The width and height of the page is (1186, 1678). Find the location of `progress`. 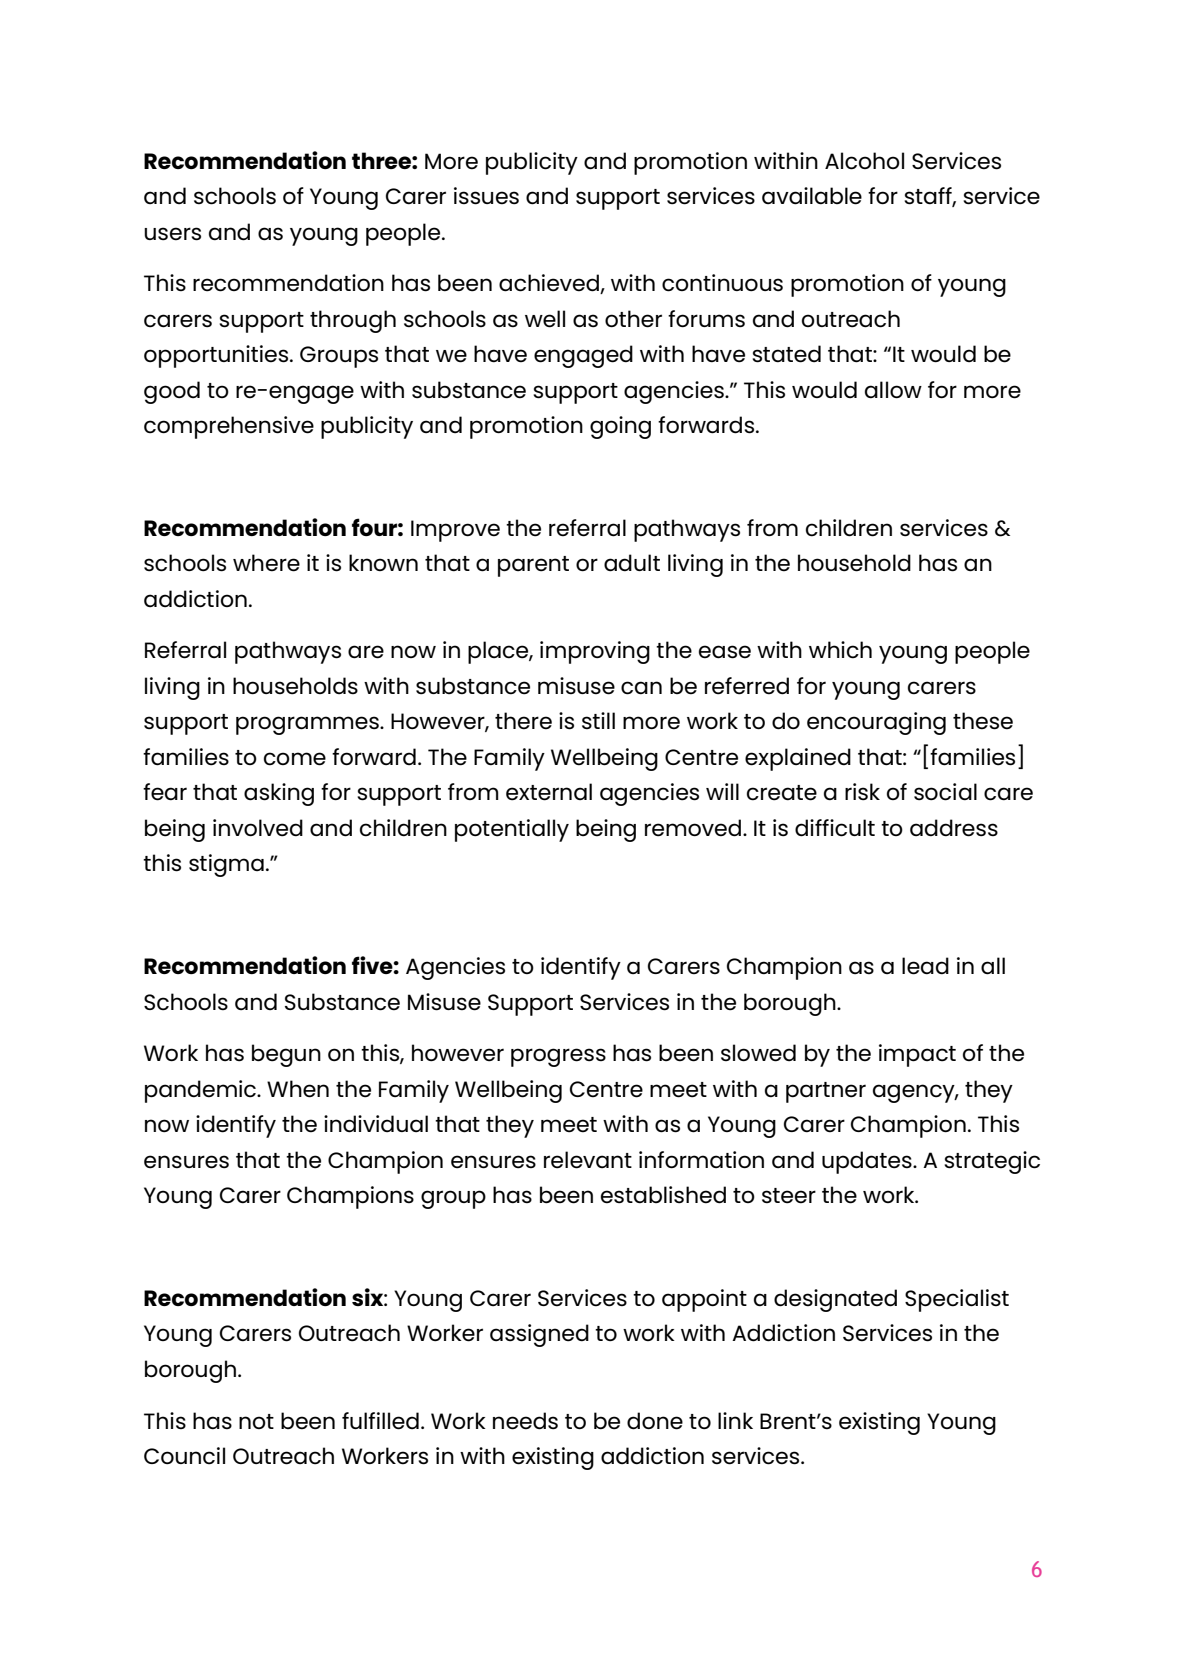

progress is located at coordinates (558, 1057).
